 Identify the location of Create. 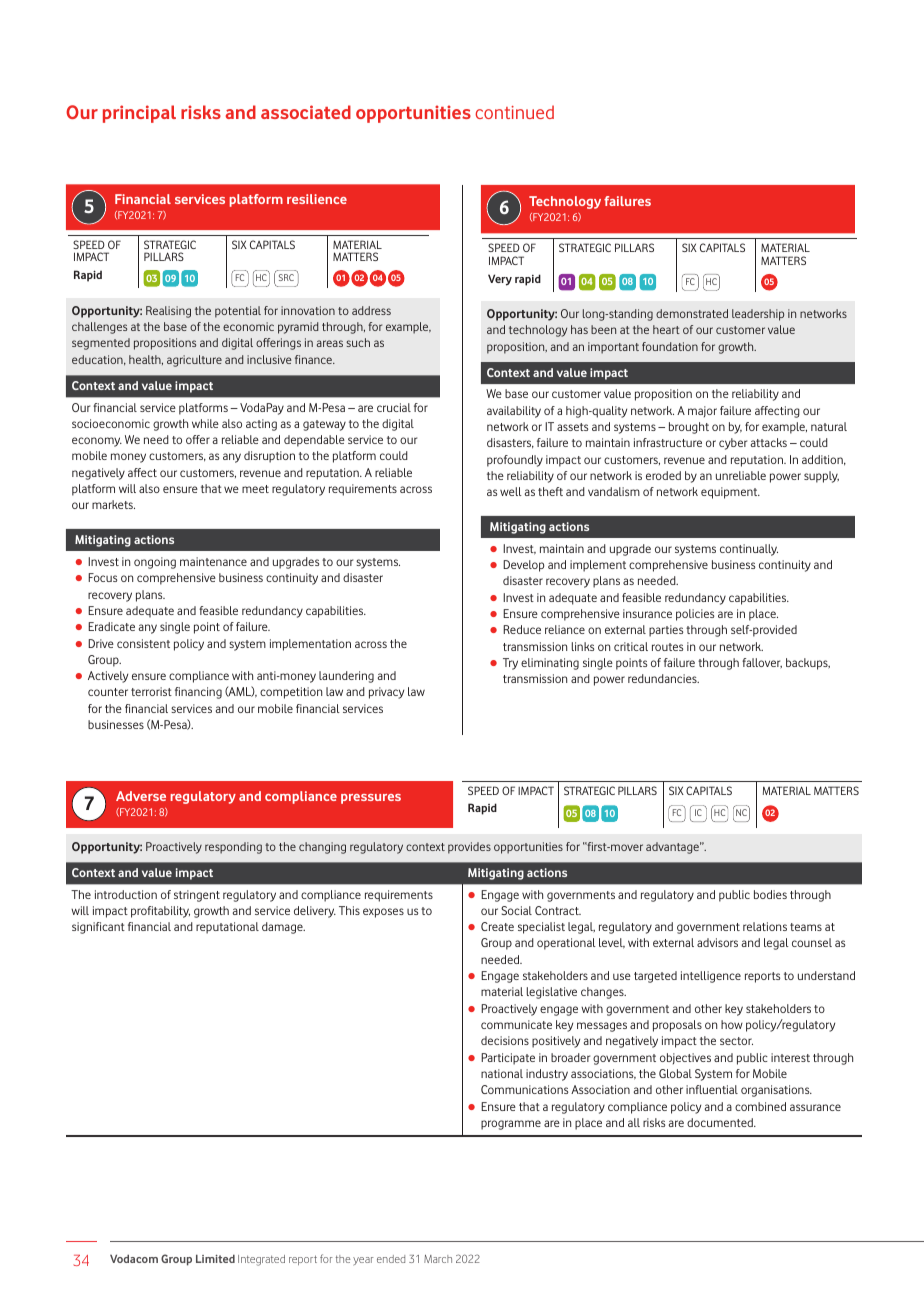
(497, 926).
